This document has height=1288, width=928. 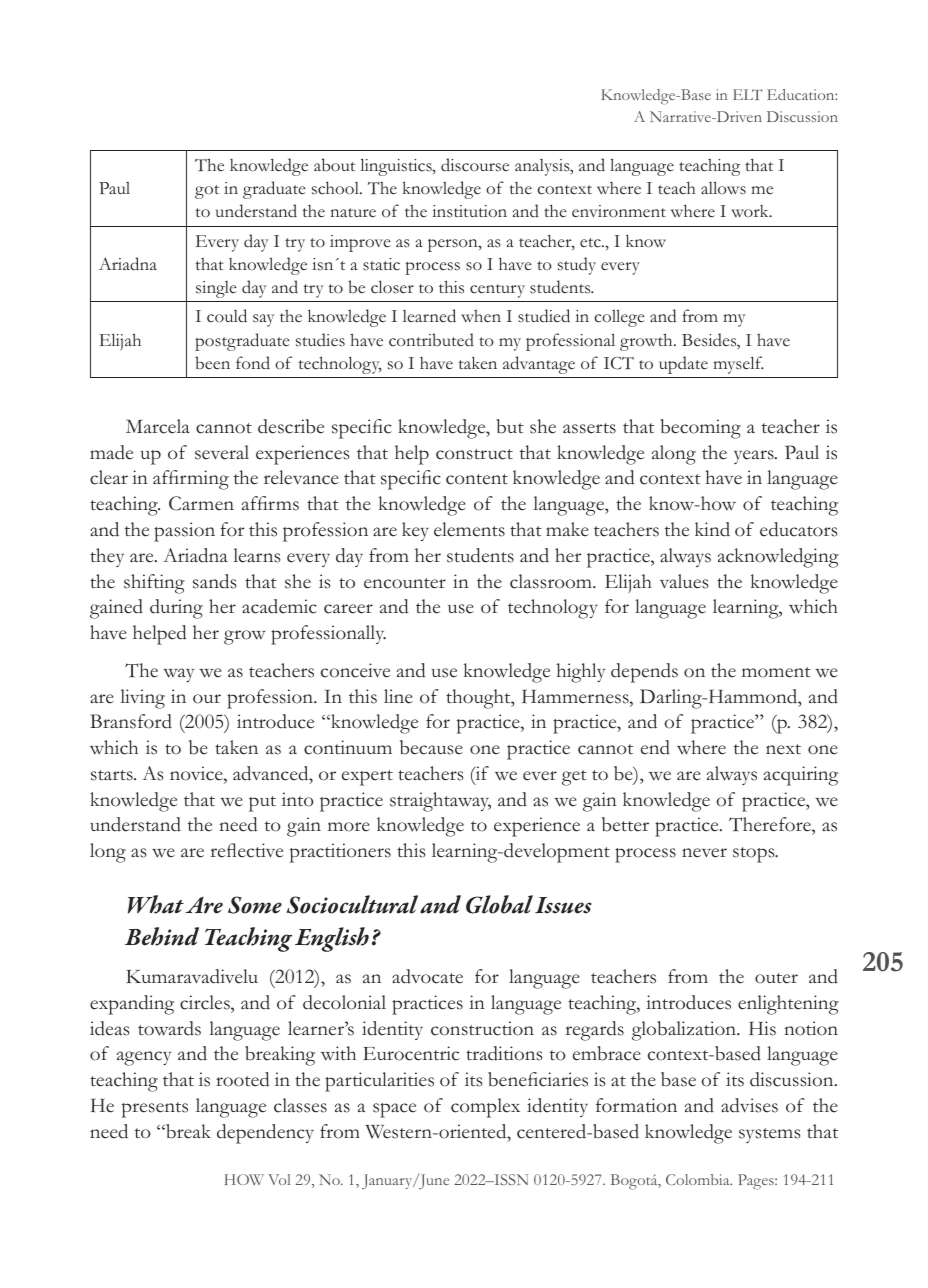 I want to click on about, so click(x=334, y=165).
